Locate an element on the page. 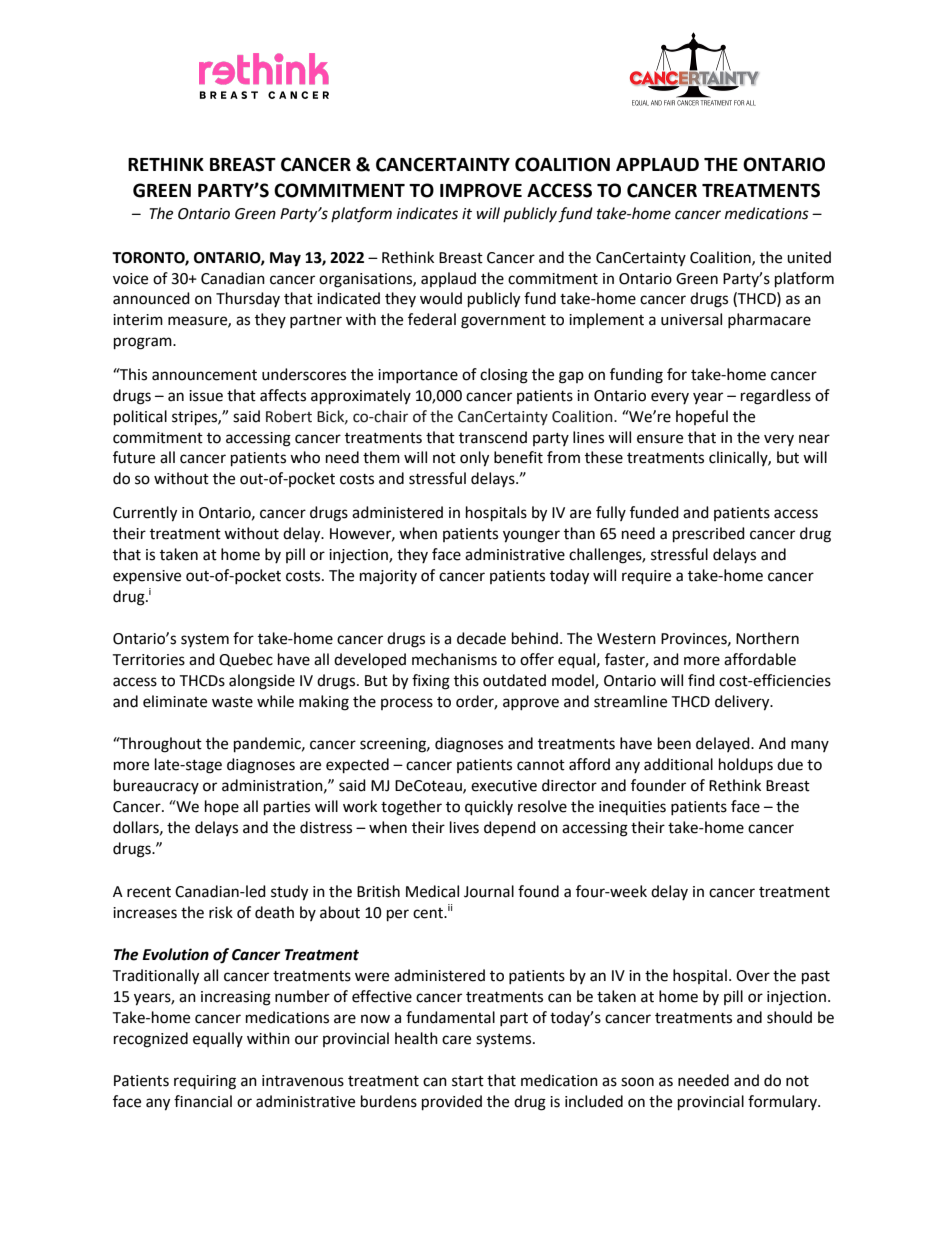 This image has width=952, height=1233. May is located at coordinates (285, 259).
